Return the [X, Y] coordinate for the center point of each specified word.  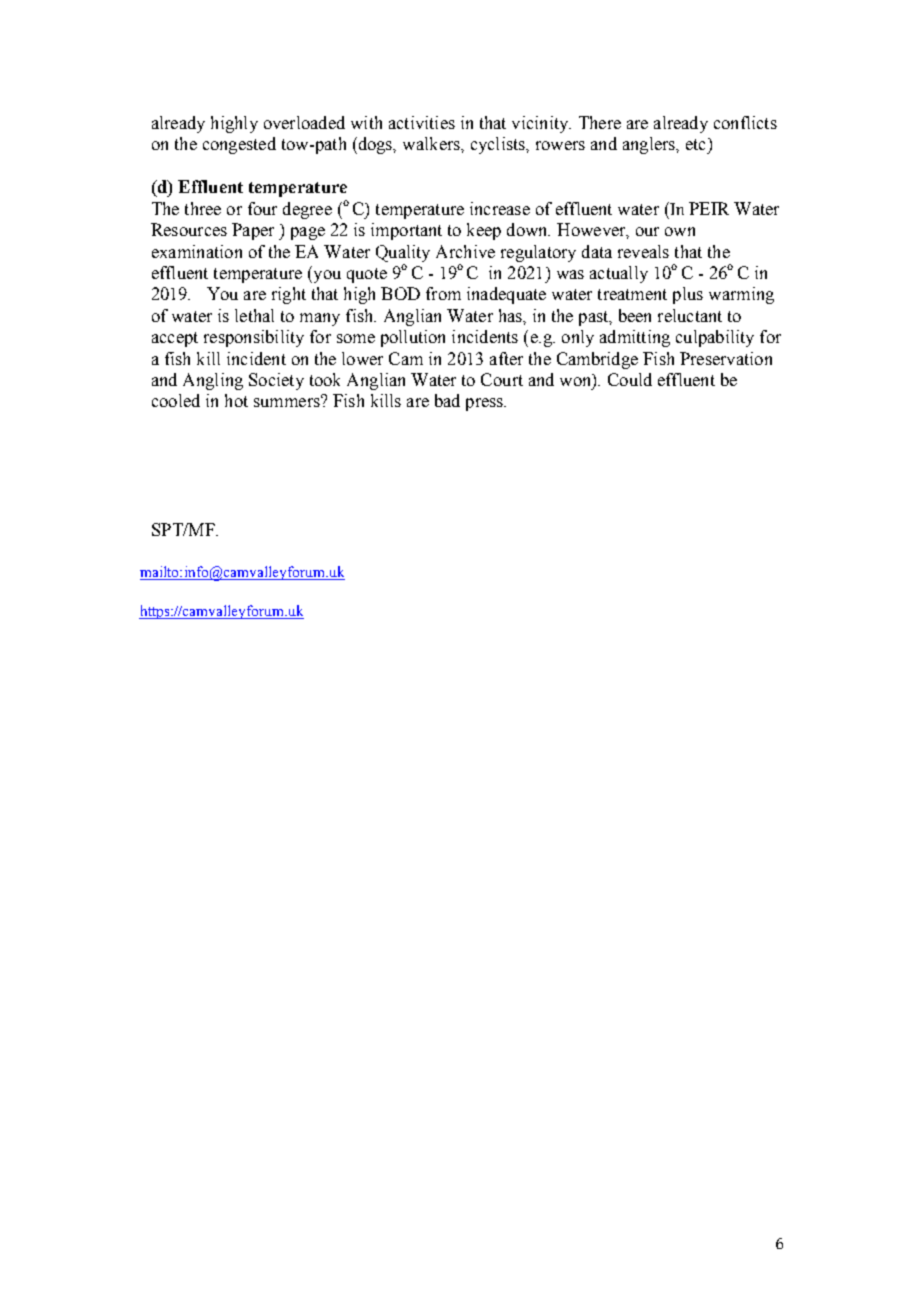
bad [447, 400]
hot [236, 400]
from [443, 293]
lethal [254, 315]
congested [239, 145]
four [262, 208]
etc [695, 144]
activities [422, 122]
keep [484, 231]
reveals [643, 251]
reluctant [690, 315]
